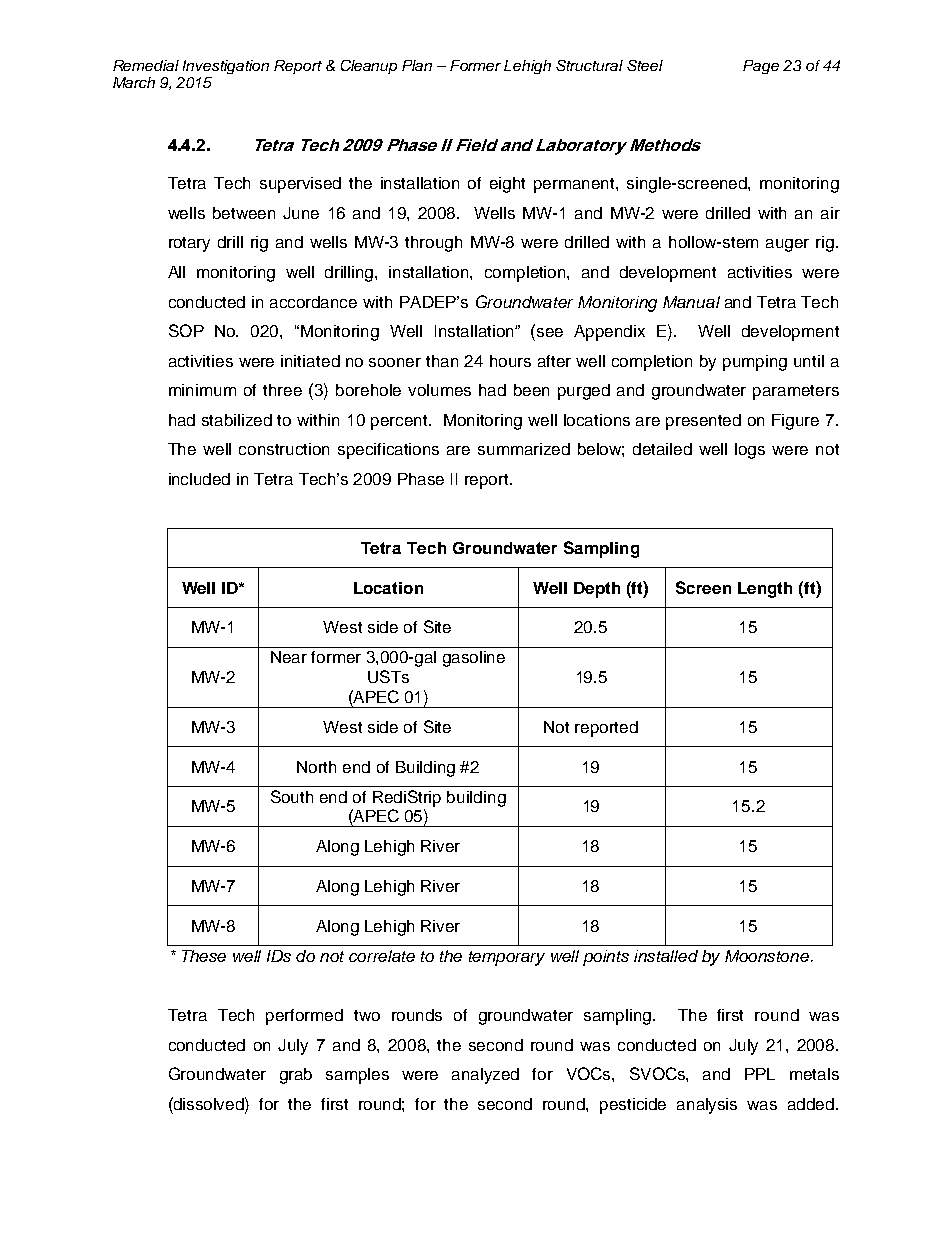 This screenshot has width=952, height=1233. Describe the element at coordinates (765, 590) in the screenshot. I see `Length` at that location.
